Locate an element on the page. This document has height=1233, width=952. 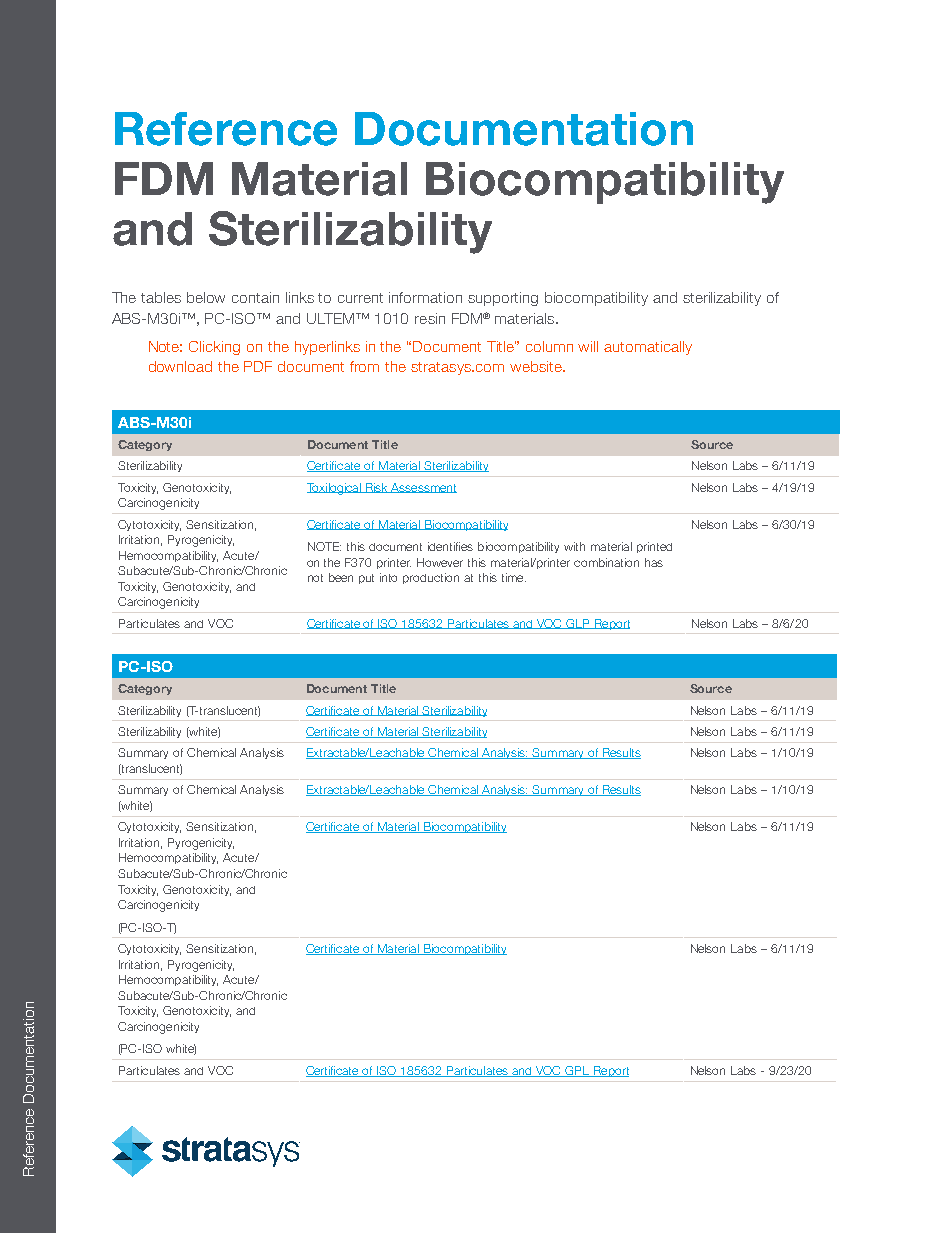
production is located at coordinates (431, 578).
